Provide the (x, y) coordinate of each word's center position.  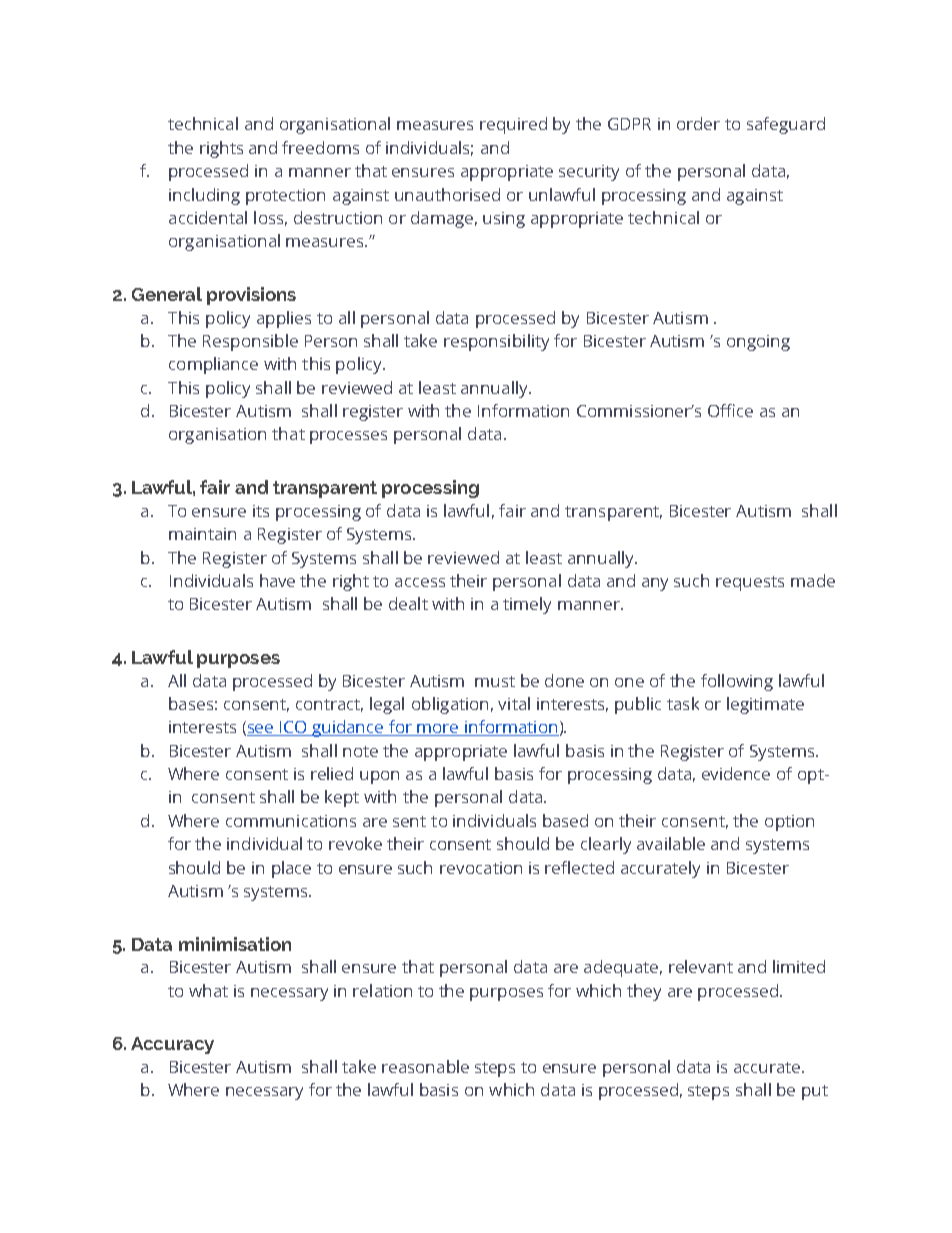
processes (348, 437)
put (815, 1092)
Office (730, 410)
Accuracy (172, 1045)
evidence (736, 773)
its (261, 511)
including (204, 196)
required (513, 125)
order (698, 123)
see (261, 730)
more (438, 730)
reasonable (425, 1066)
